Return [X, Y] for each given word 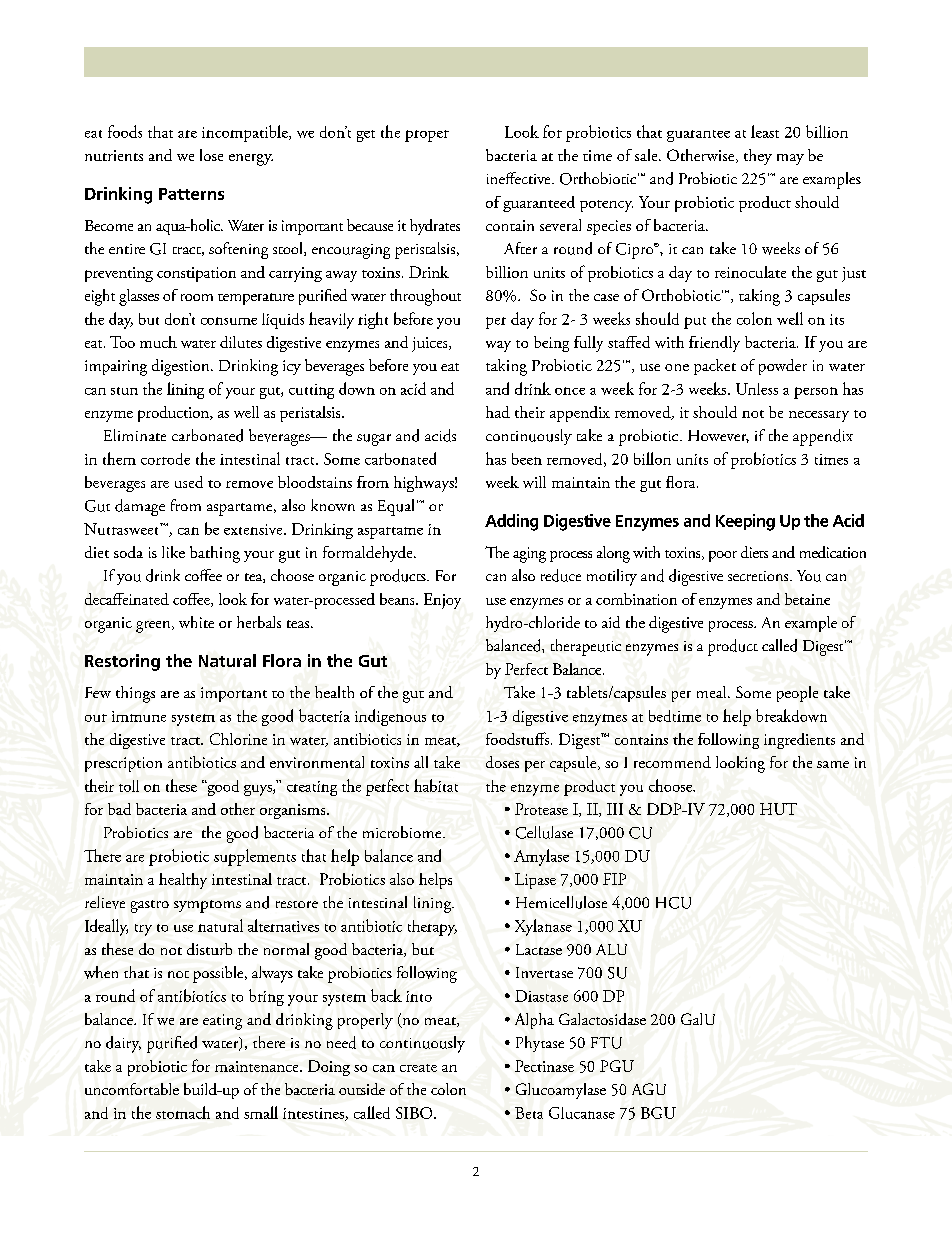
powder [783, 367]
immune [139, 716]
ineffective [520, 178]
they [758, 157]
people [797, 694]
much [158, 342]
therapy [432, 928]
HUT [778, 809]
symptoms [207, 906]
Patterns [191, 194]
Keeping [745, 522]
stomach [183, 1112]
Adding [511, 522]
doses [502, 762]
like [173, 552]
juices [431, 344]
